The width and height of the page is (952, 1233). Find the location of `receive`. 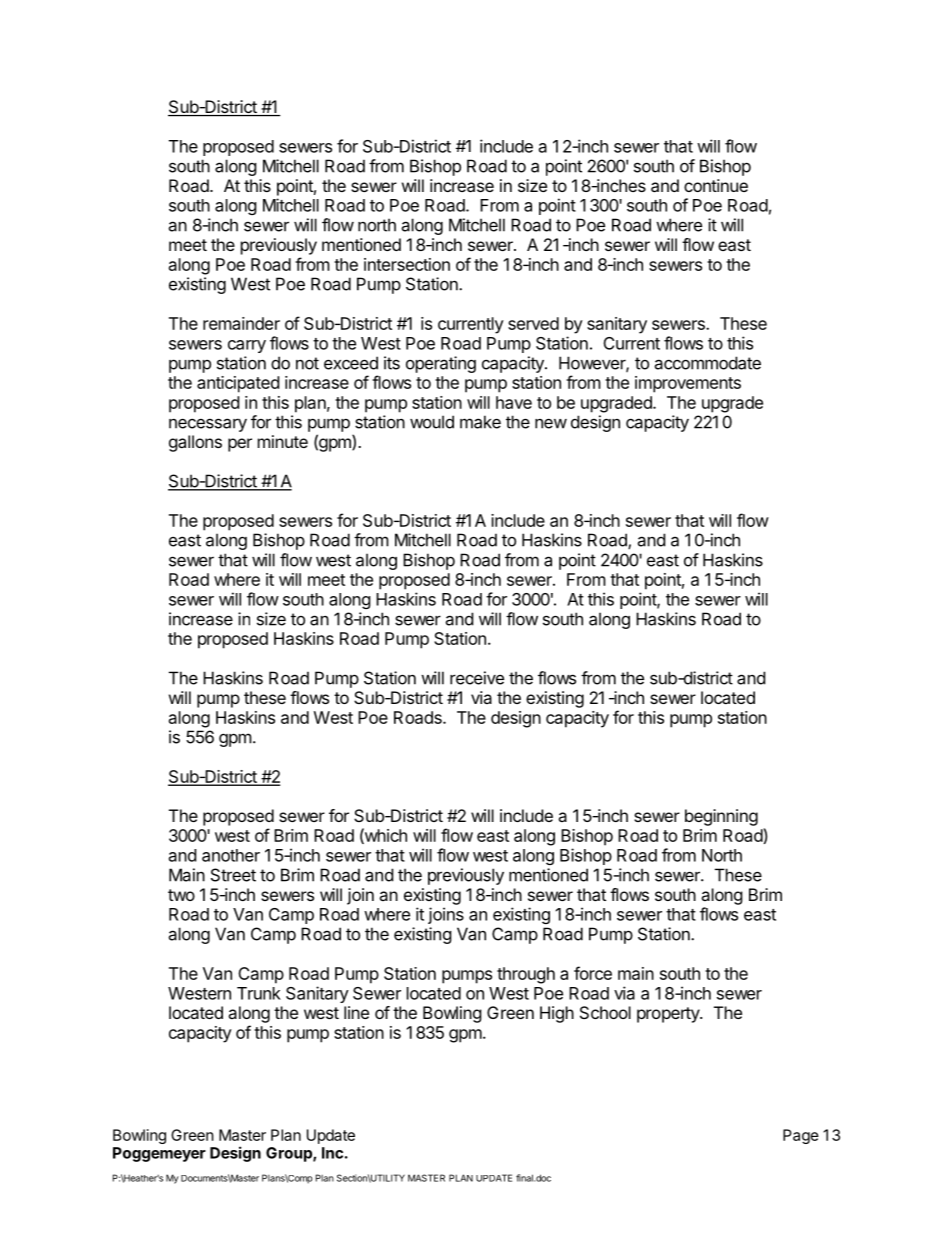

receive is located at coordinates (477, 678).
